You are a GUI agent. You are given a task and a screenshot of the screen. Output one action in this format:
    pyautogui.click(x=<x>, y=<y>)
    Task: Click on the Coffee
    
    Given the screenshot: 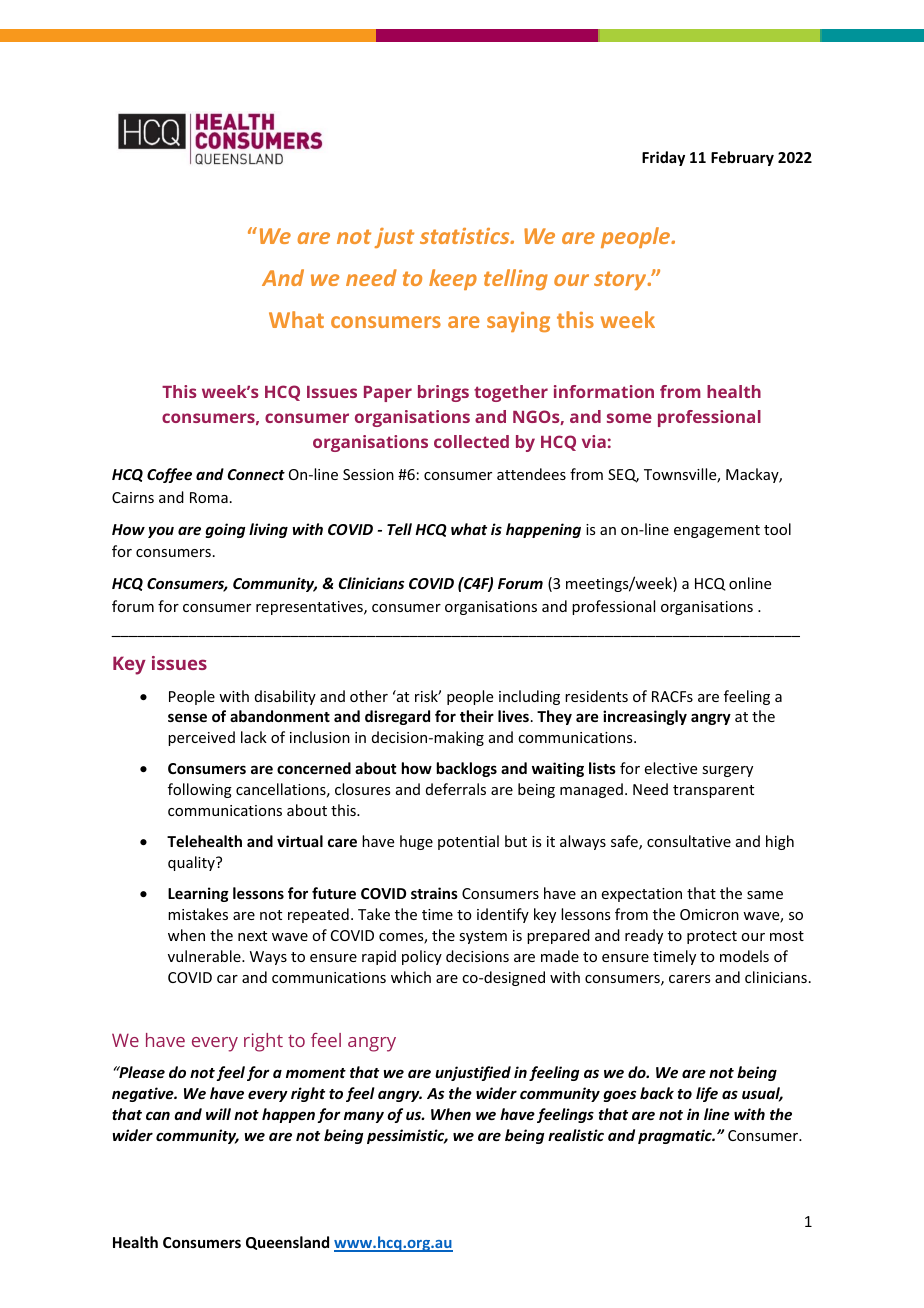 What is the action you would take?
    pyautogui.click(x=169, y=475)
